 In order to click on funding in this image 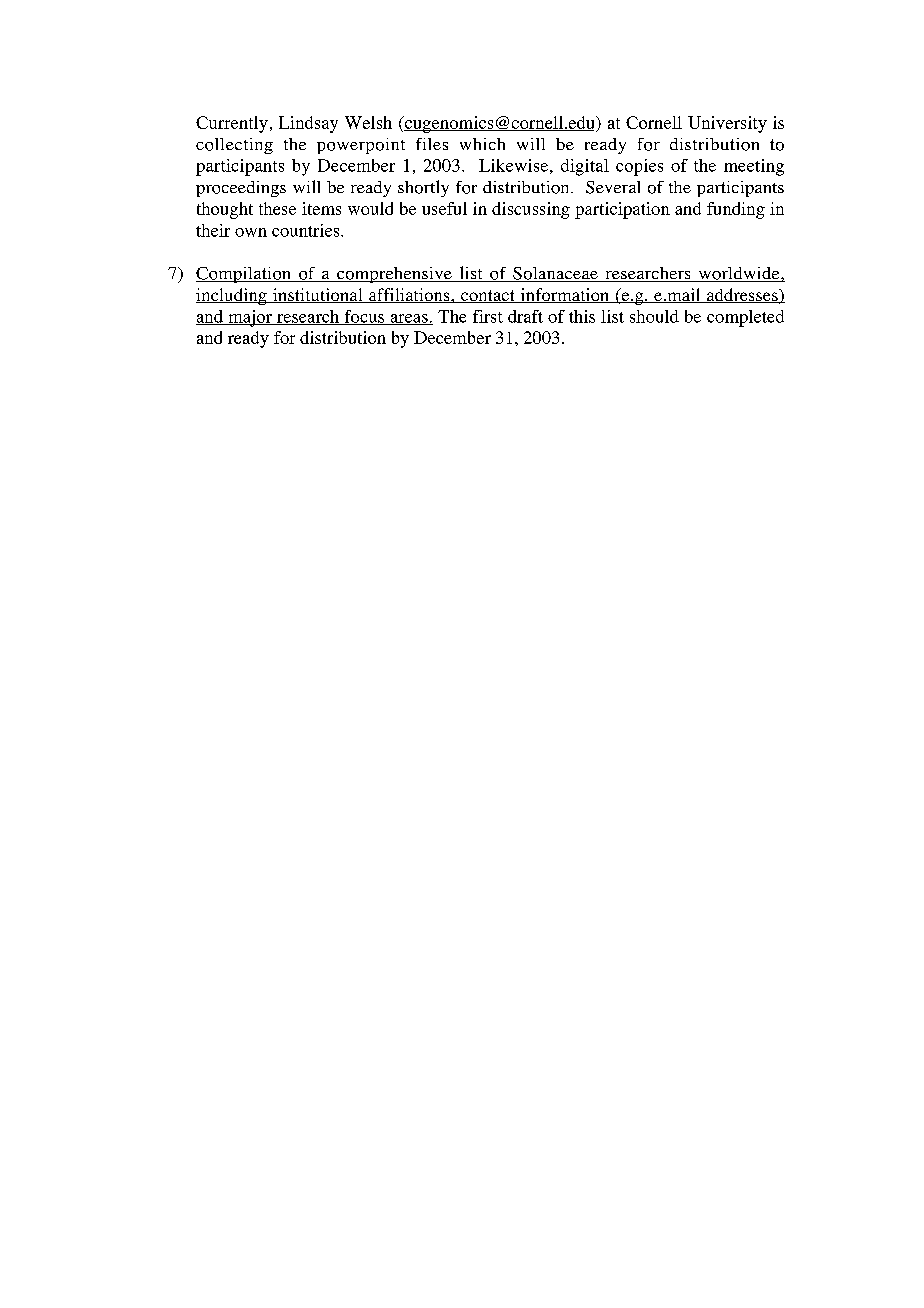, I will do `click(736, 210)`.
